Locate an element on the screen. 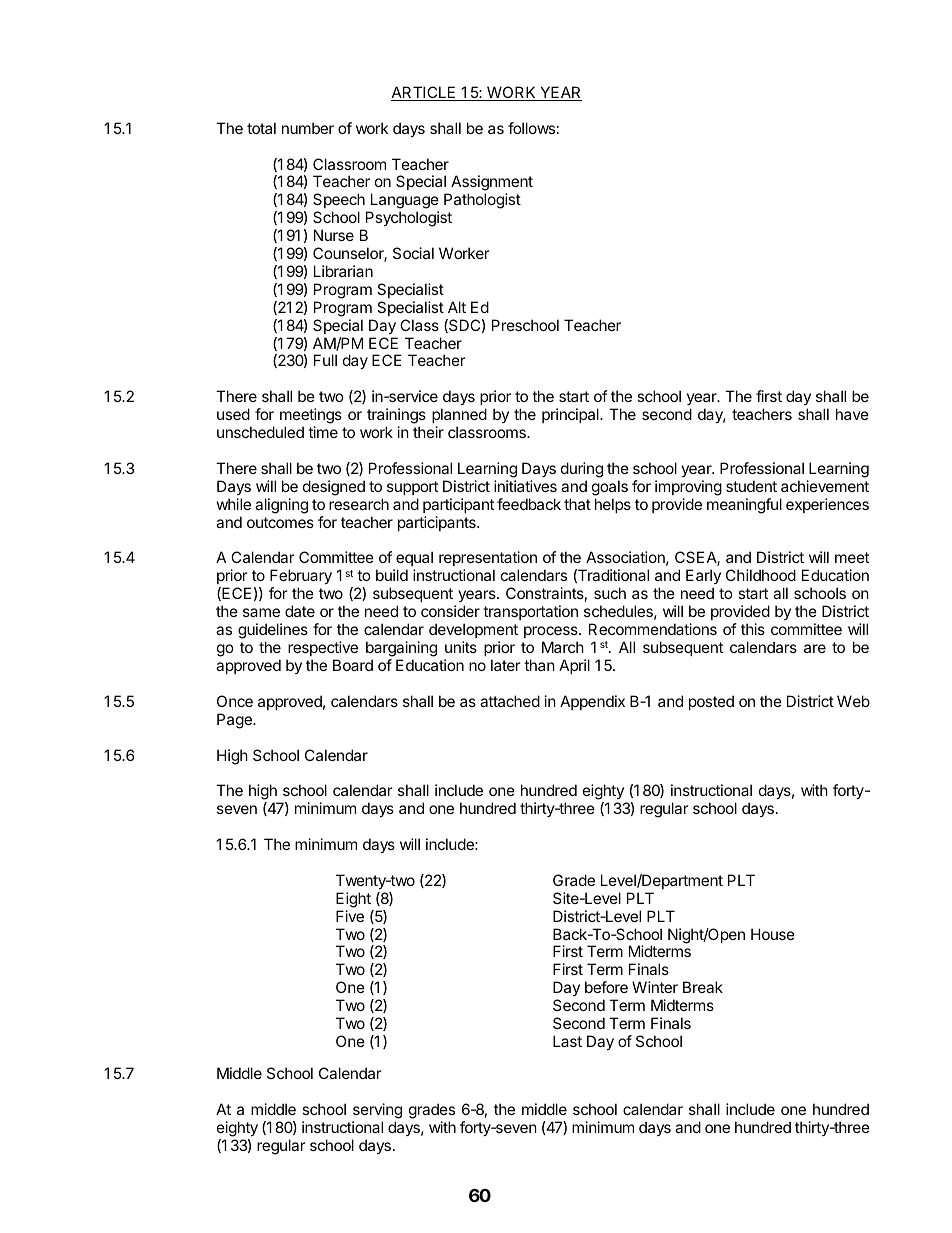  student is located at coordinates (751, 486).
